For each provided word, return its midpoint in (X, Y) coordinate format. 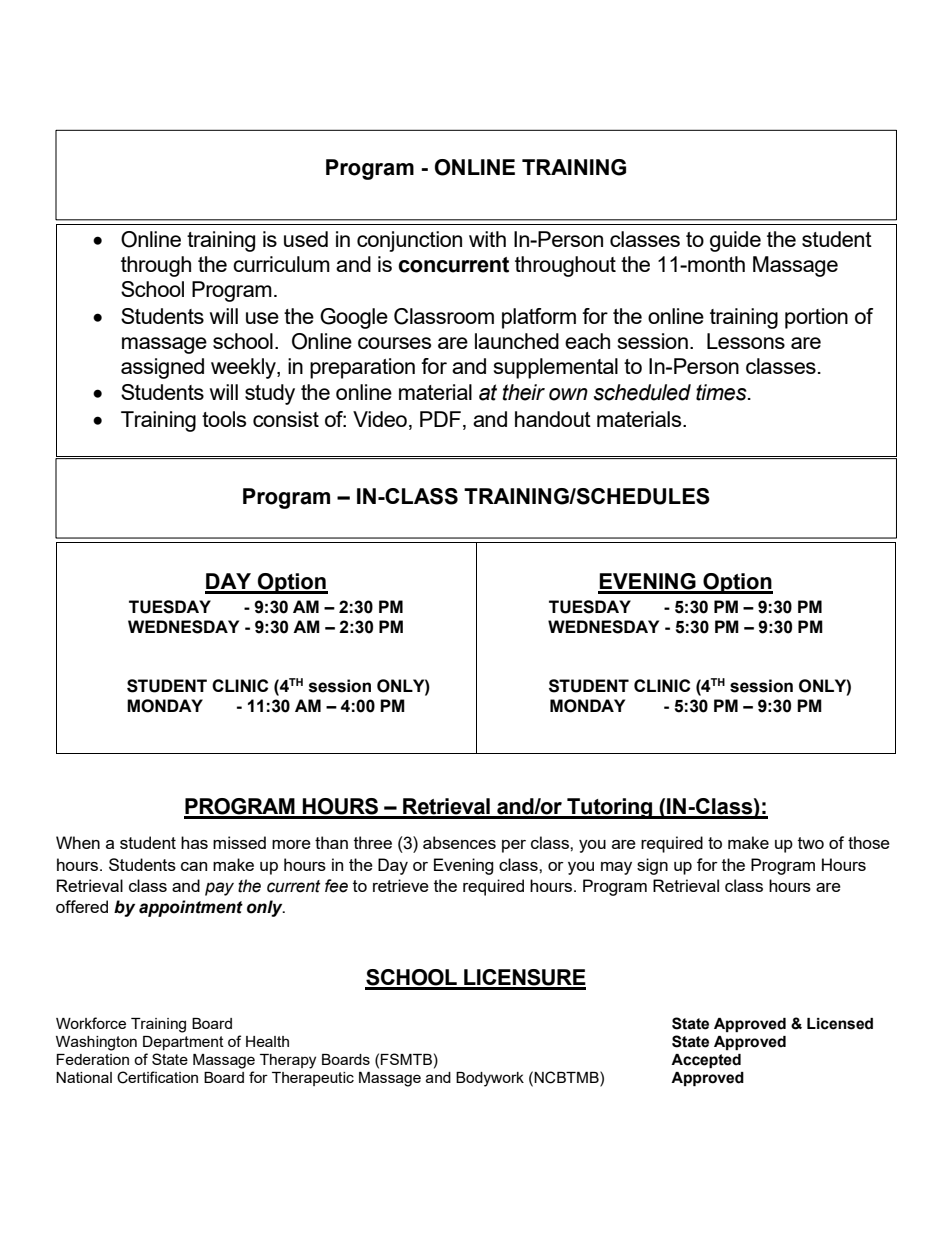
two (811, 843)
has (194, 842)
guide (735, 241)
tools (224, 419)
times (722, 392)
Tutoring (609, 808)
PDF (440, 419)
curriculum (281, 264)
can (194, 866)
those (869, 842)
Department (183, 1043)
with (487, 239)
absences (459, 842)
